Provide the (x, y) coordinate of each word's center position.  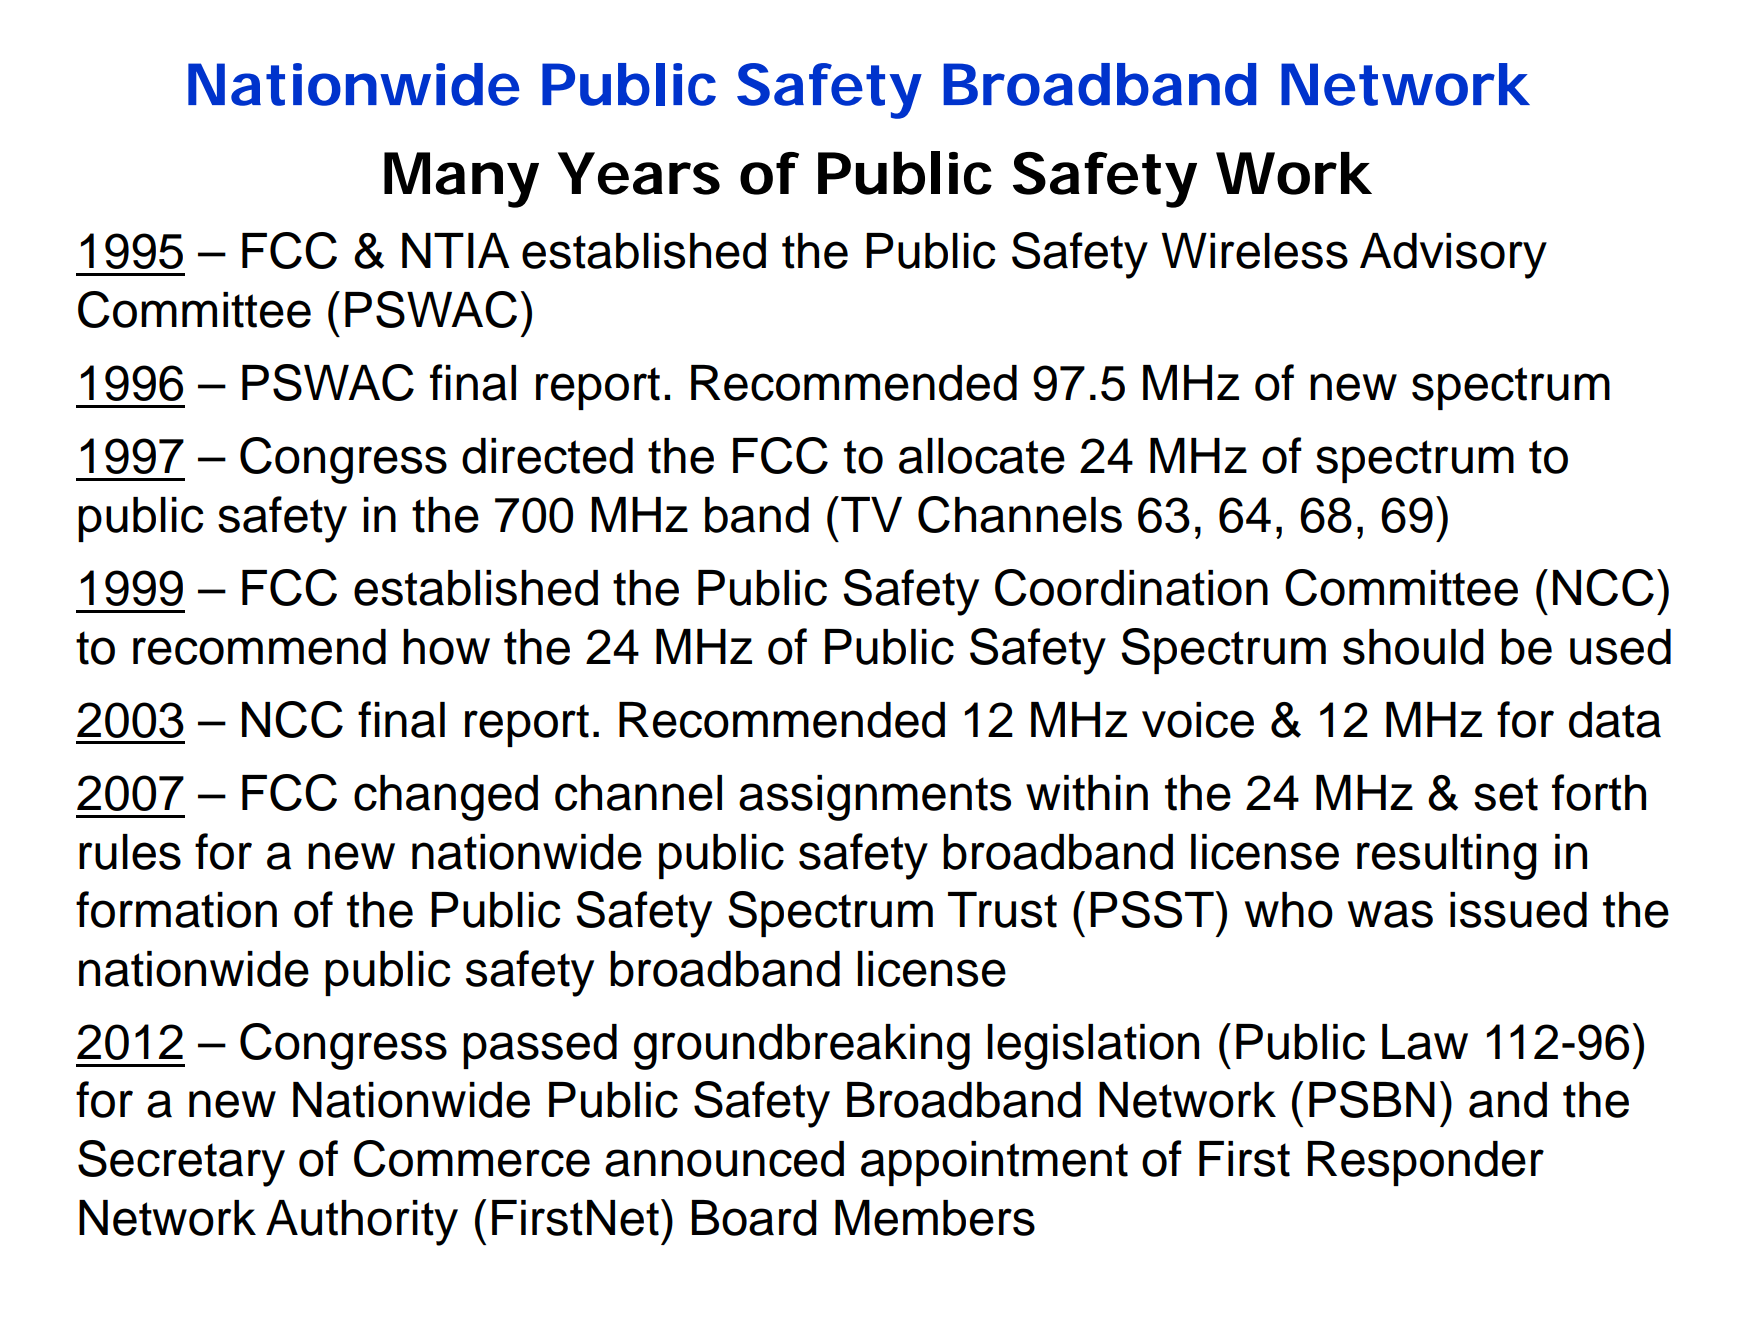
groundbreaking (802, 1047)
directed (547, 456)
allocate (982, 456)
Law (1425, 1042)
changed (446, 798)
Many (460, 180)
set (1506, 794)
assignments (875, 798)
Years (639, 173)
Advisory (1453, 256)
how (446, 647)
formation (176, 909)
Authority (362, 1223)
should (1413, 647)
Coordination (1131, 587)
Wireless (1255, 251)
